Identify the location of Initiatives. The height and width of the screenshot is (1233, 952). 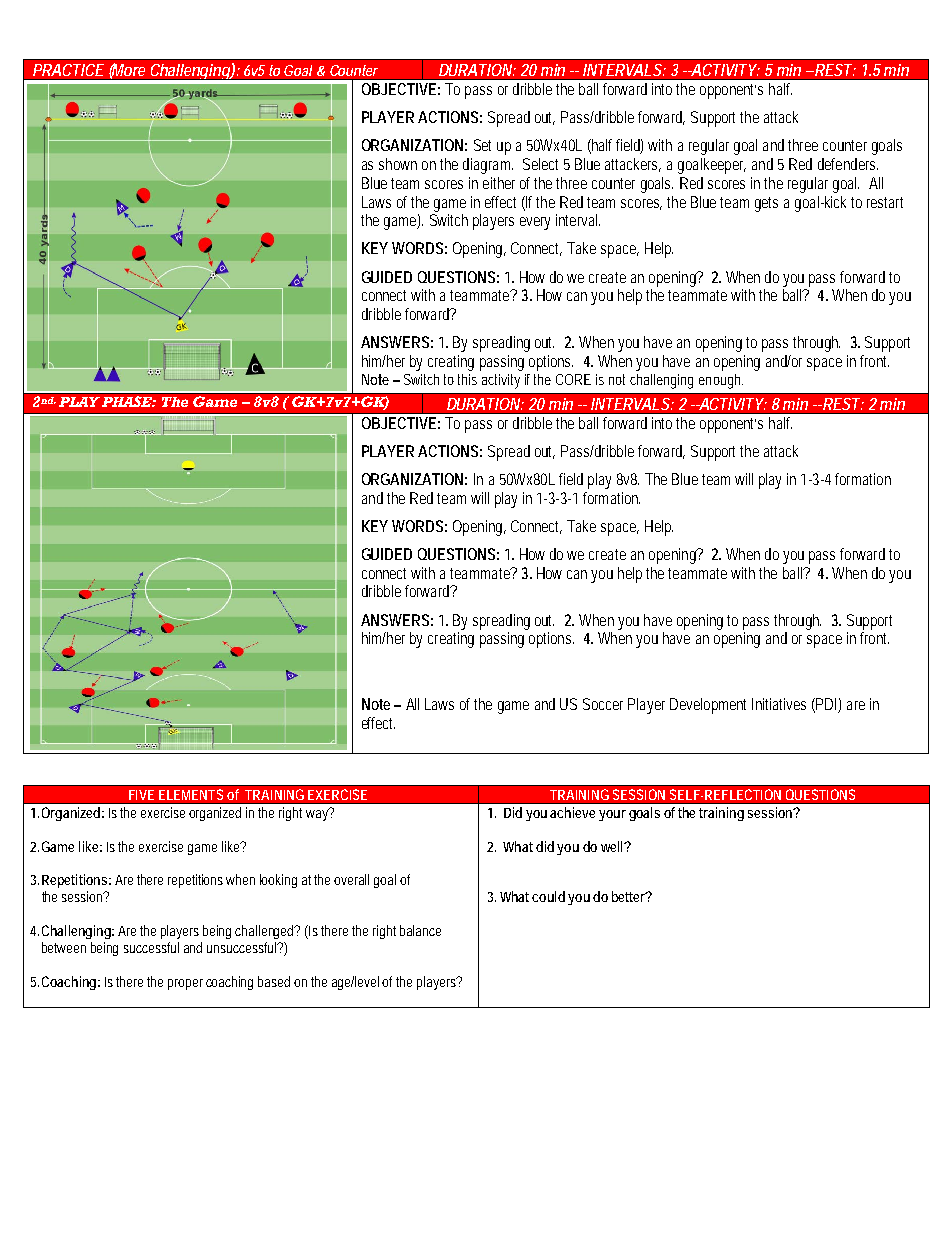
(779, 704).
